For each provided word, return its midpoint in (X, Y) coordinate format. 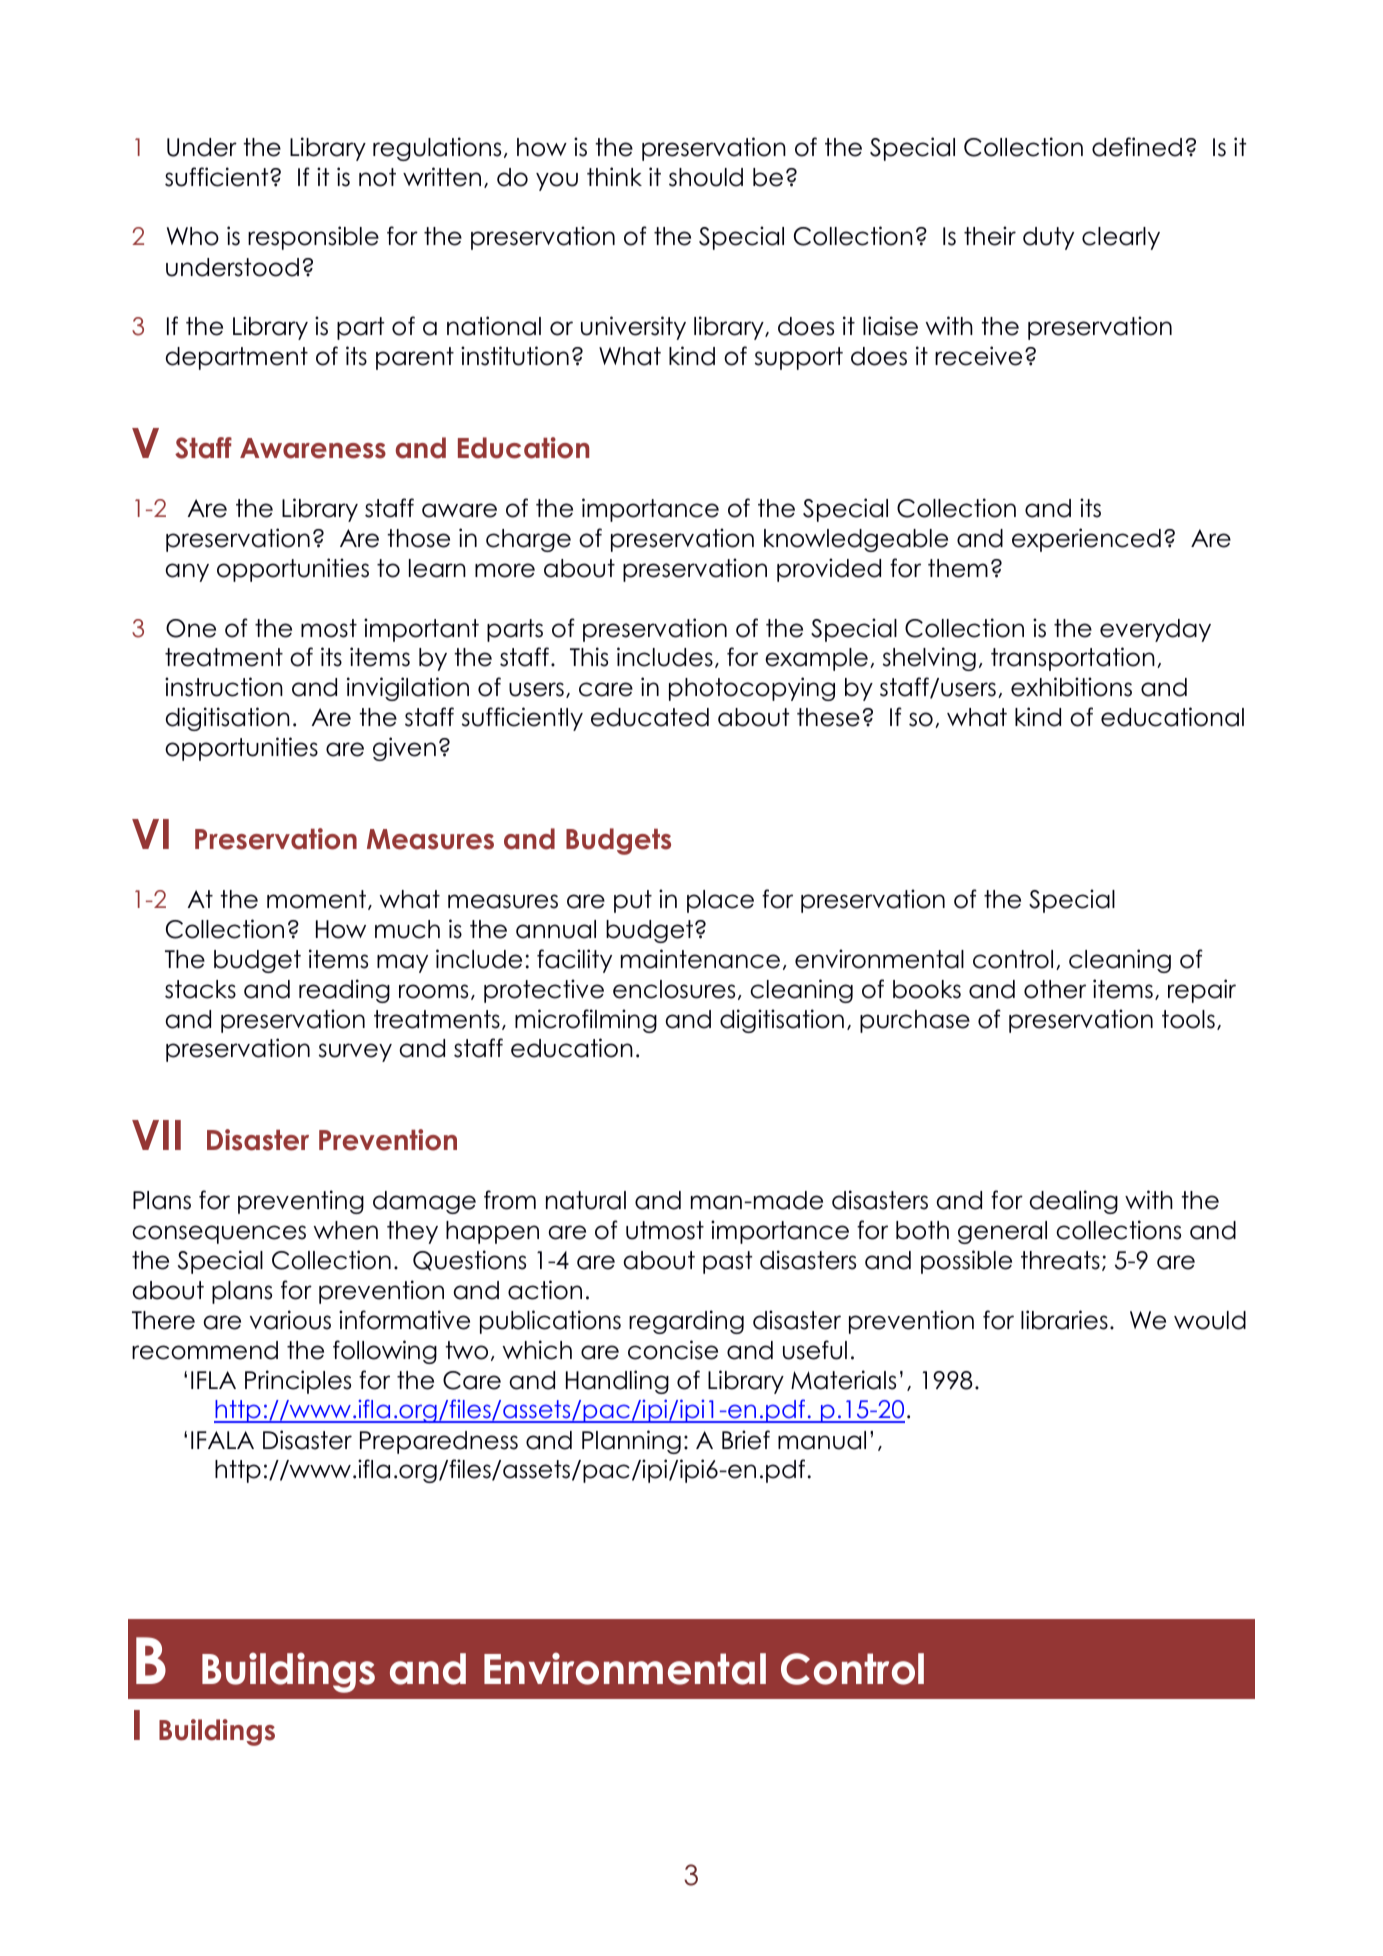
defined (1137, 147)
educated (650, 717)
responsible (313, 238)
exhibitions (1071, 687)
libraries (1064, 1320)
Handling (617, 1382)
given (404, 749)
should (706, 177)
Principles (298, 1382)
